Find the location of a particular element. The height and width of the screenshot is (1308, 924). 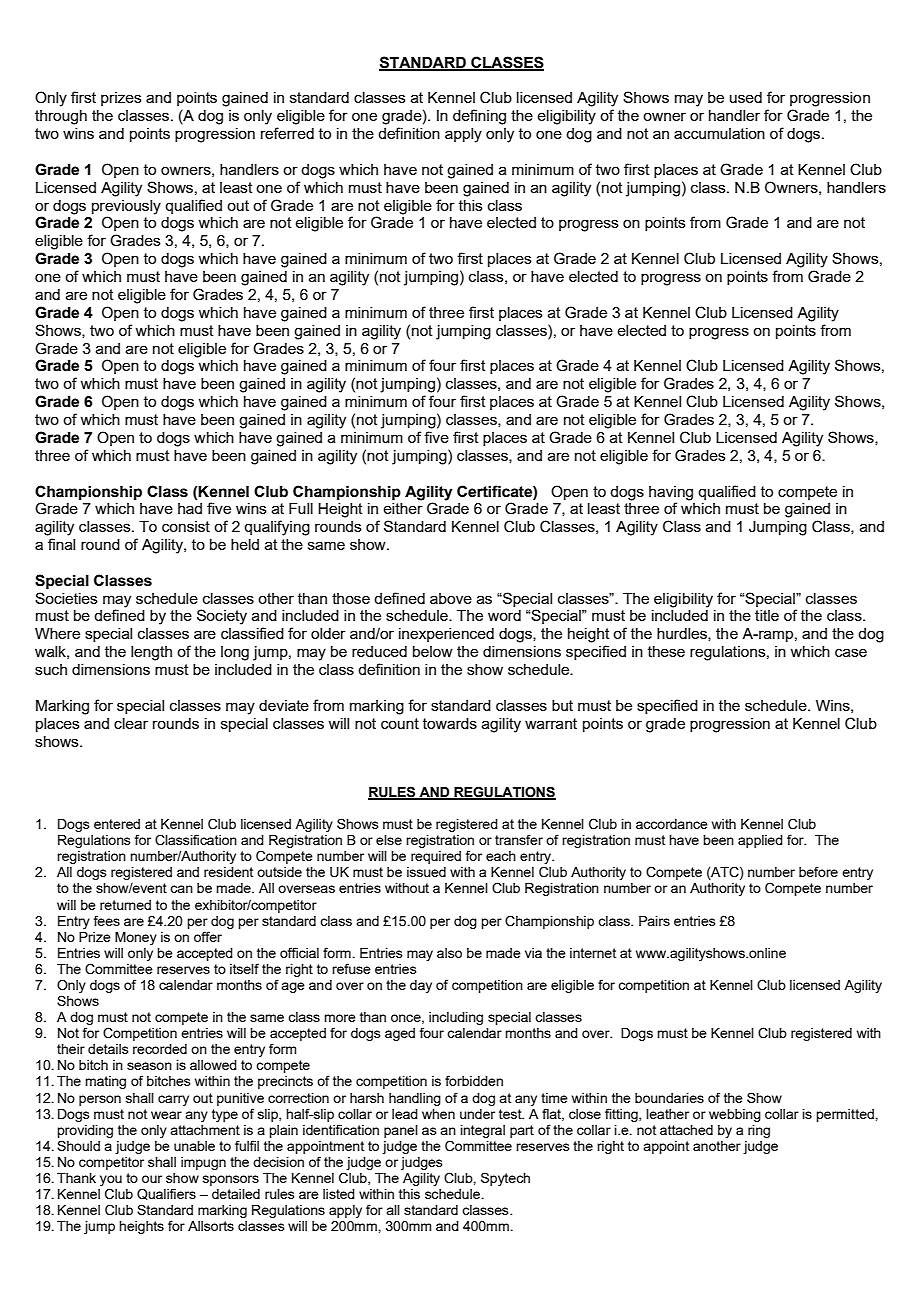

required is located at coordinates (436, 857).
